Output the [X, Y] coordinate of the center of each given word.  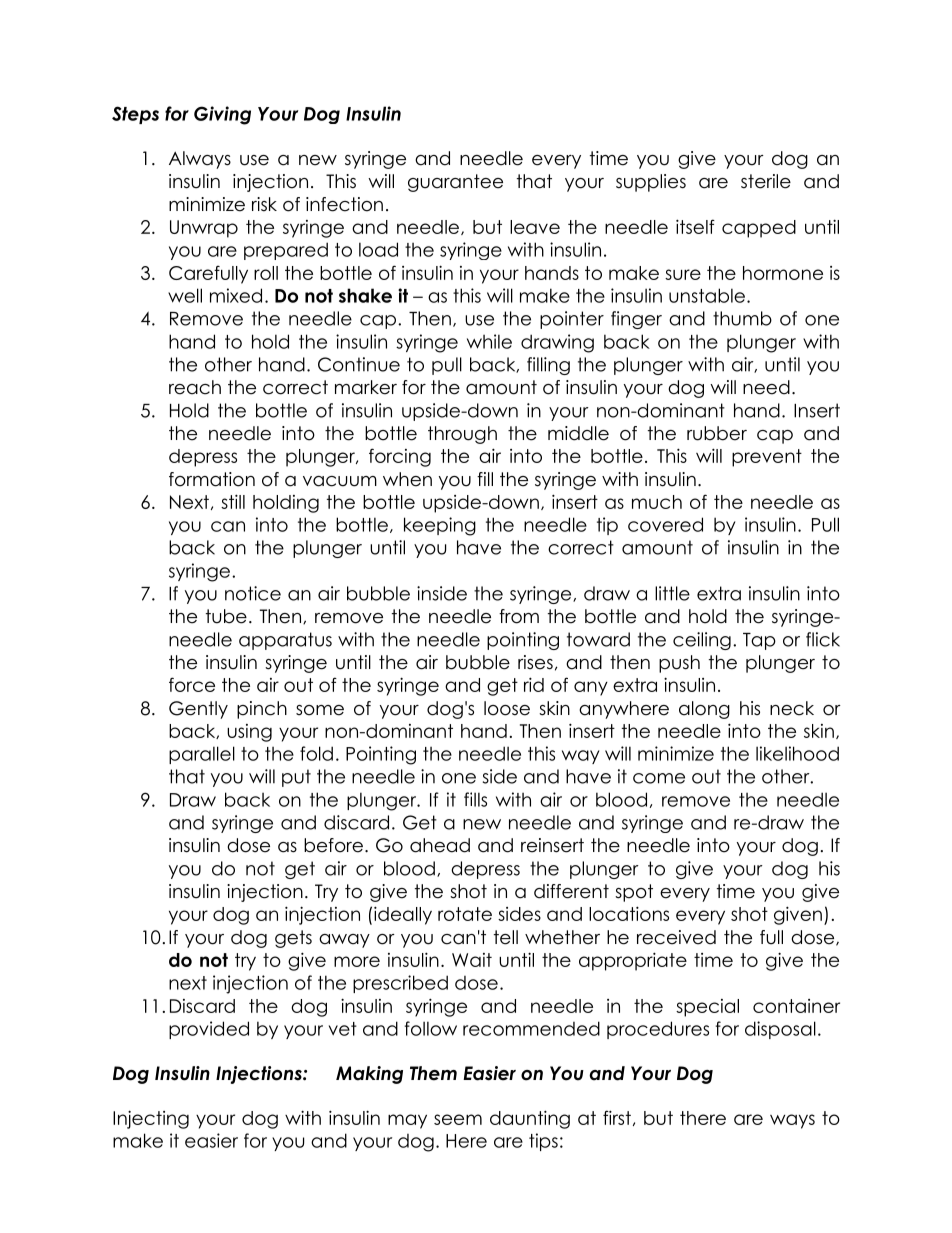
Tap [759, 641]
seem [458, 1119]
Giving [222, 115]
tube [226, 616]
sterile [766, 181]
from [519, 616]
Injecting [151, 1119]
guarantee [455, 183]
